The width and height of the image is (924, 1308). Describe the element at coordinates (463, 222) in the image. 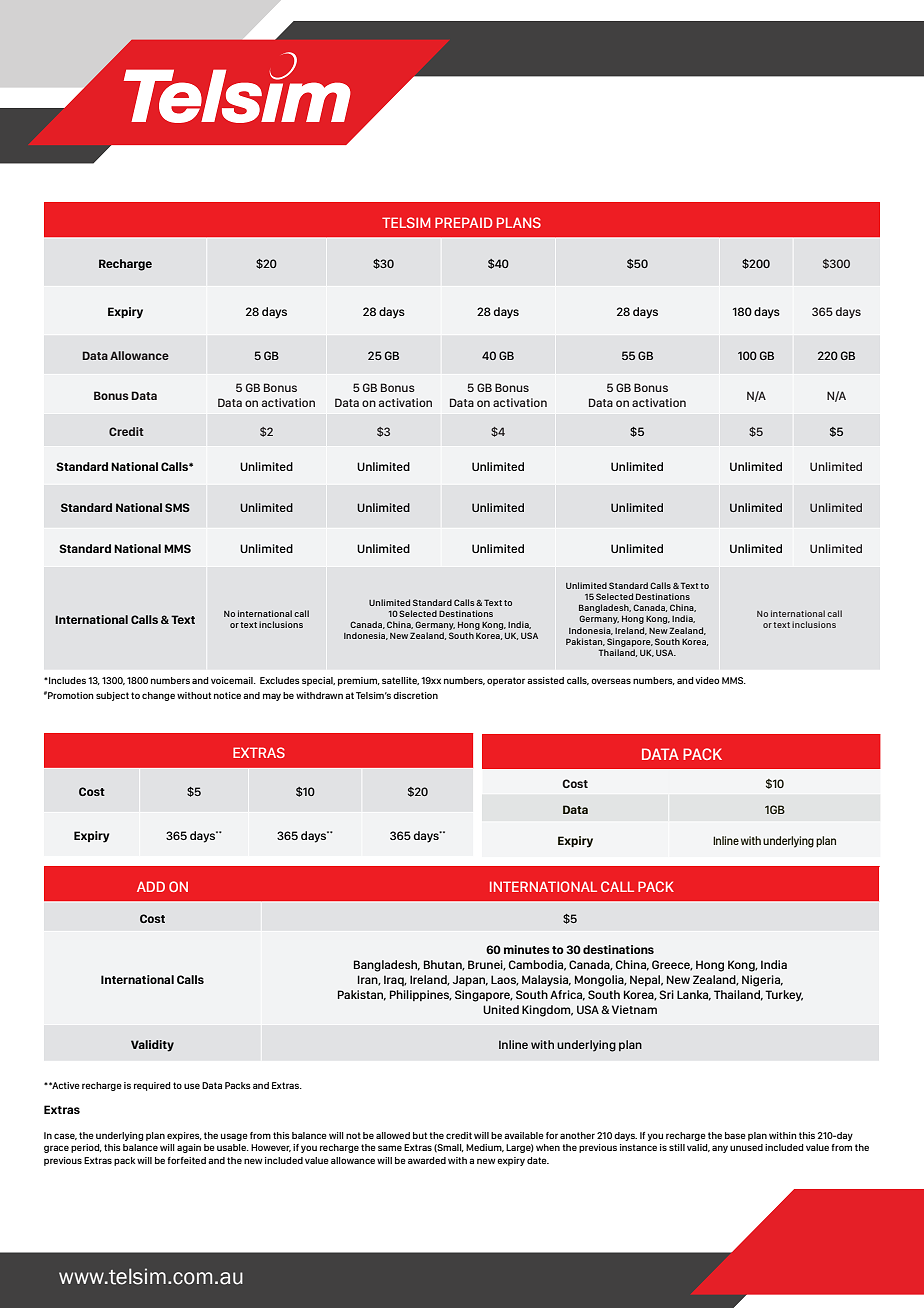

I see `PREPAID` at that location.
